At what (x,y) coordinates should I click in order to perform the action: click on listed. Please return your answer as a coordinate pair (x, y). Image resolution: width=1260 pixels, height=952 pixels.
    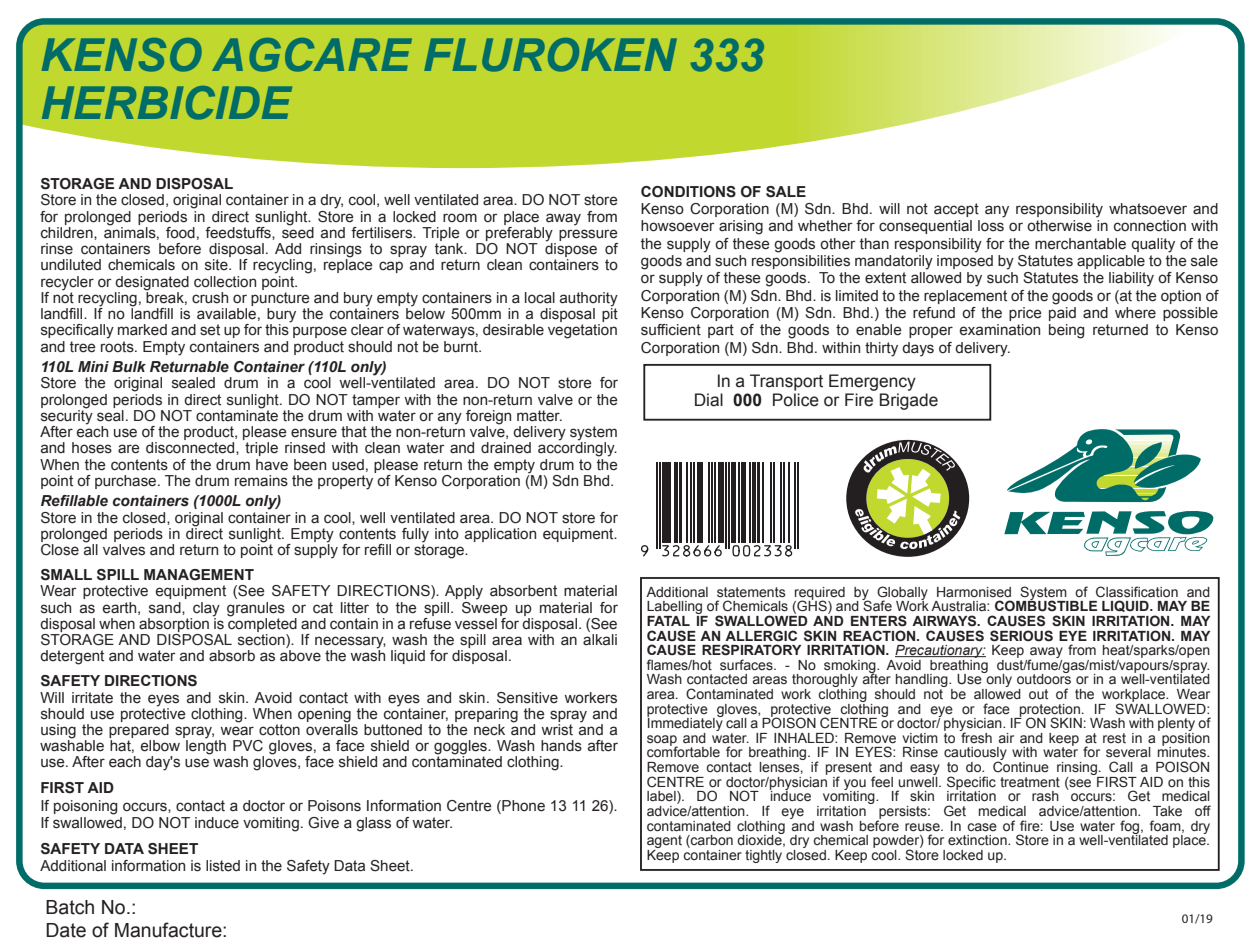
    Looking at the image, I should click on (223, 866).
